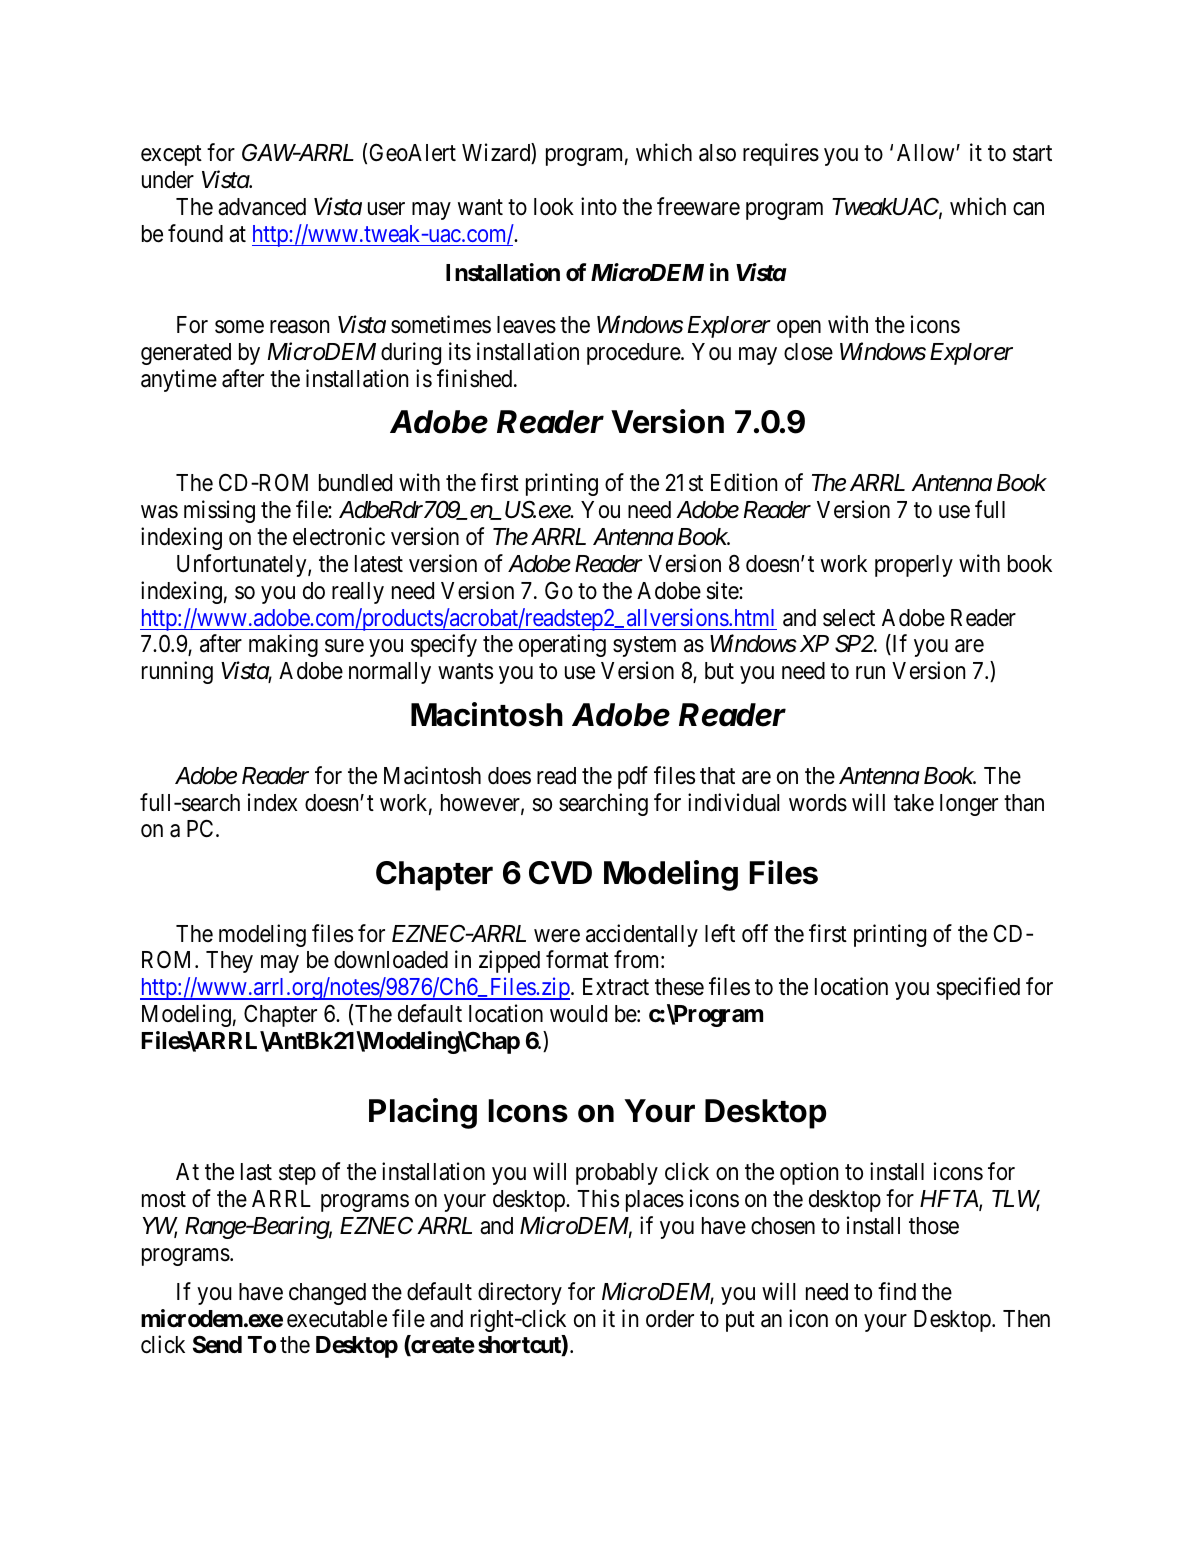 The image size is (1194, 1545). Describe the element at coordinates (914, 803) in the screenshot. I see `take` at that location.
